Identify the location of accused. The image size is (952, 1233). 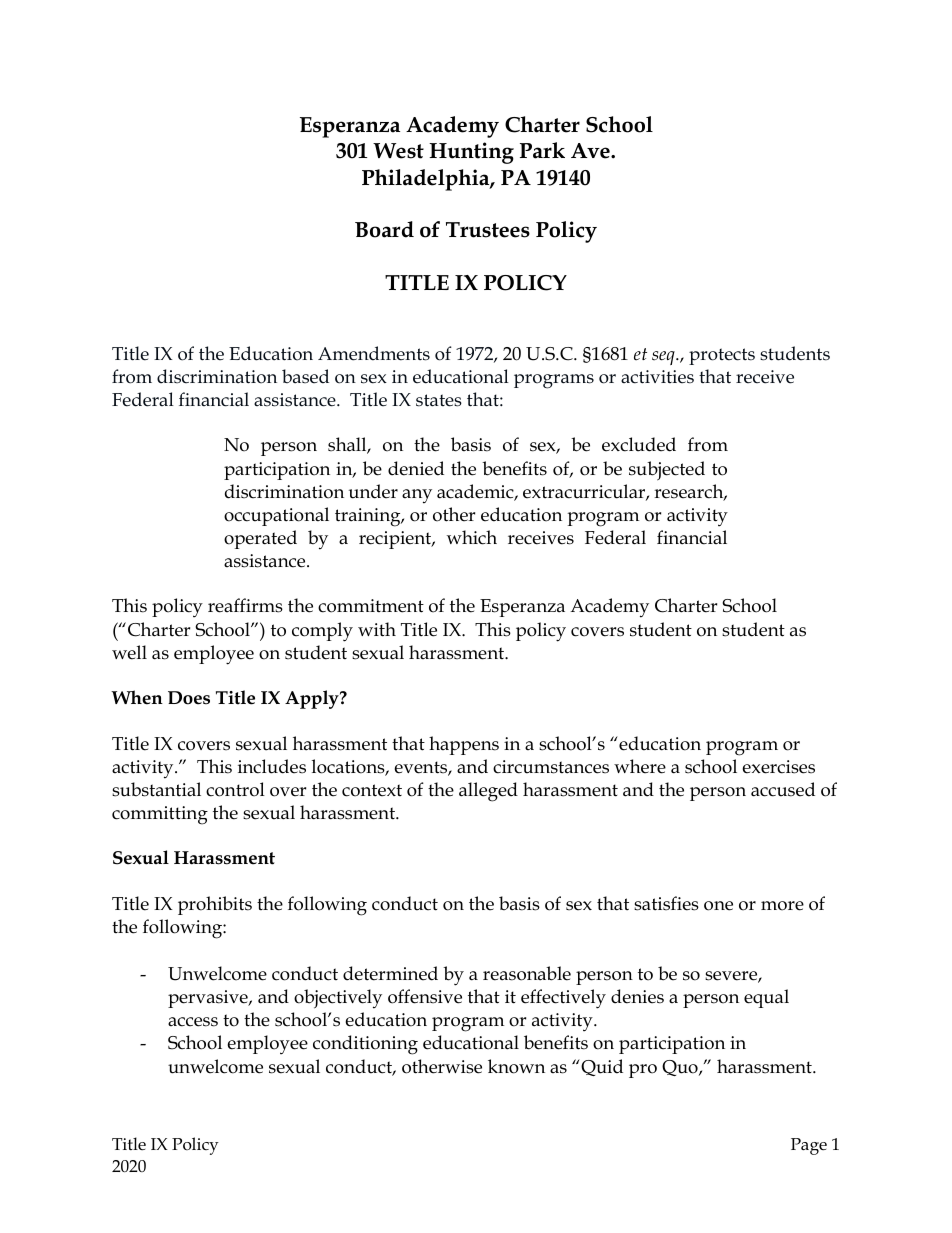
(783, 789).
